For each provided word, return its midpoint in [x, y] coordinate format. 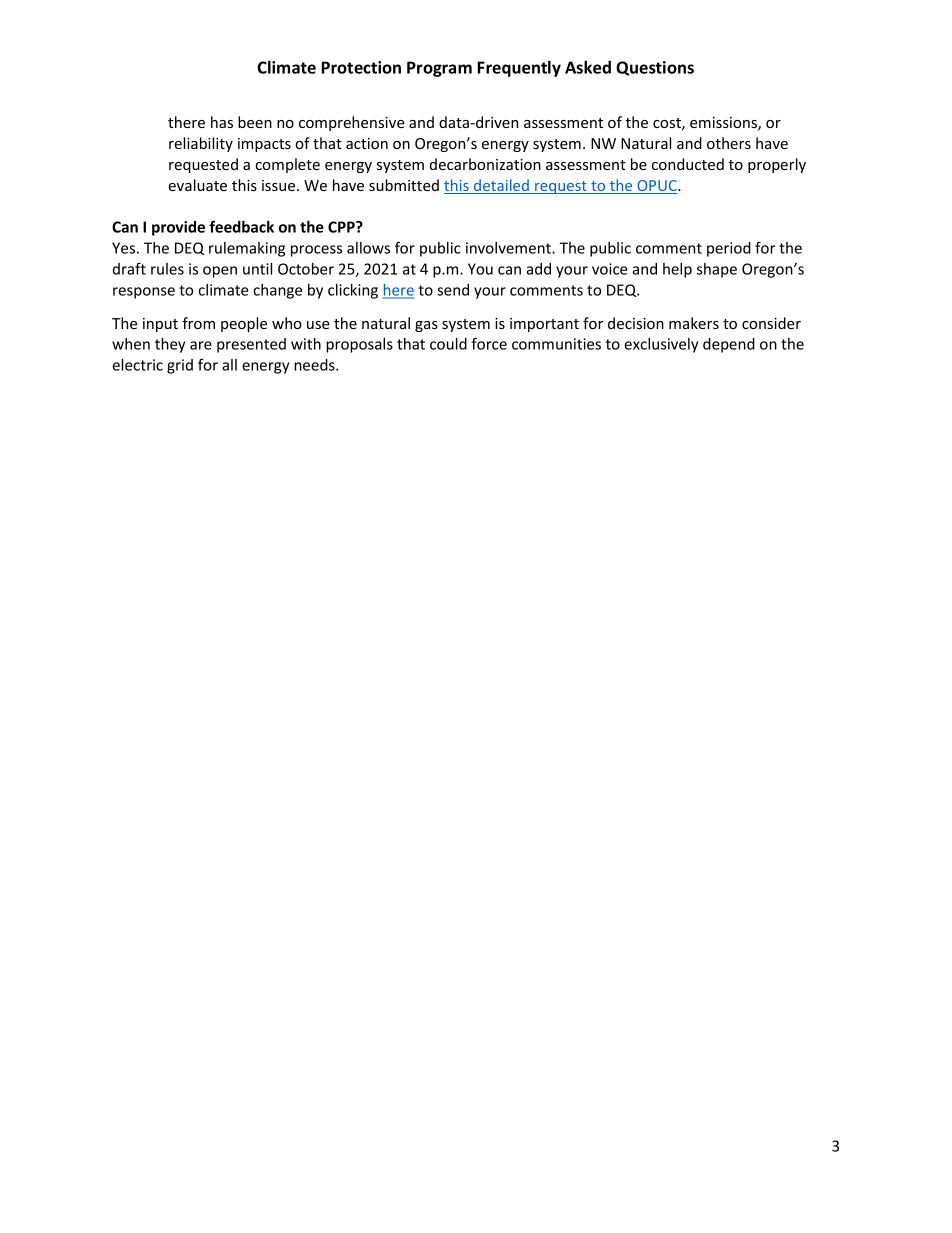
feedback [241, 226]
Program [439, 69]
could [448, 344]
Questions [655, 68]
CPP [342, 227]
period [729, 249]
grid [180, 366]
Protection [361, 67]
